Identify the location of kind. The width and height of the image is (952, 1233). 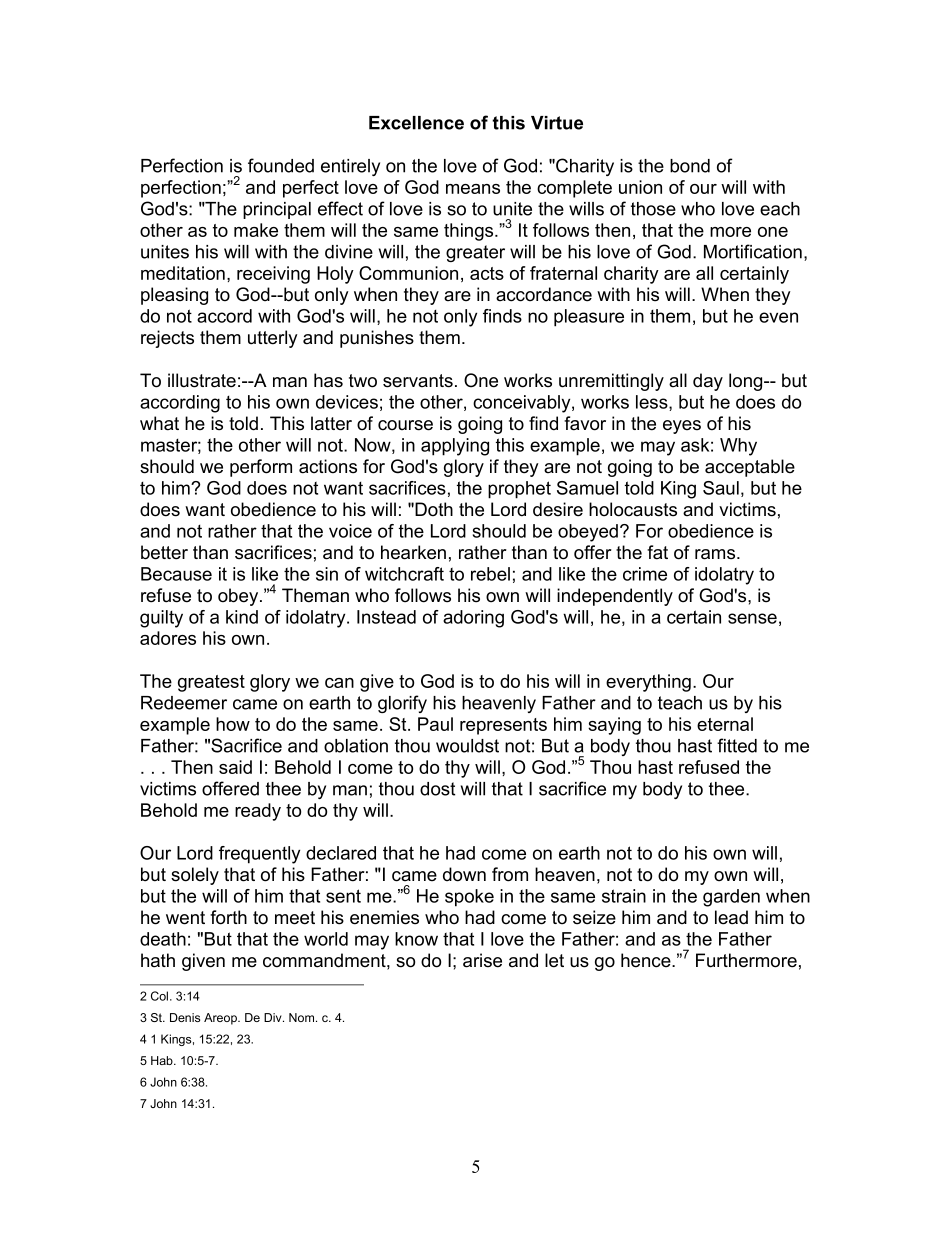
(242, 617).
